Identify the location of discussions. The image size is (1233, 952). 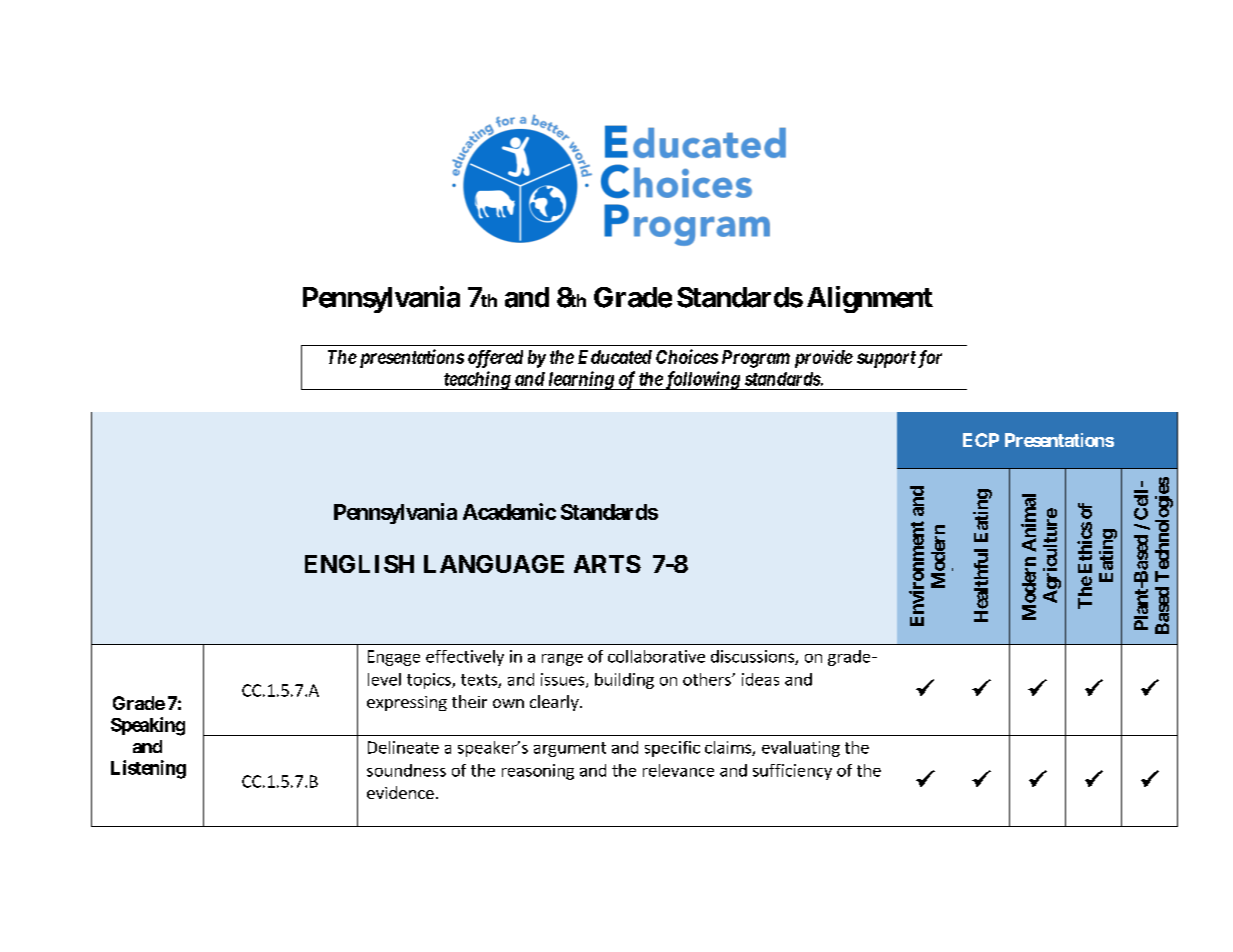
(753, 657).
